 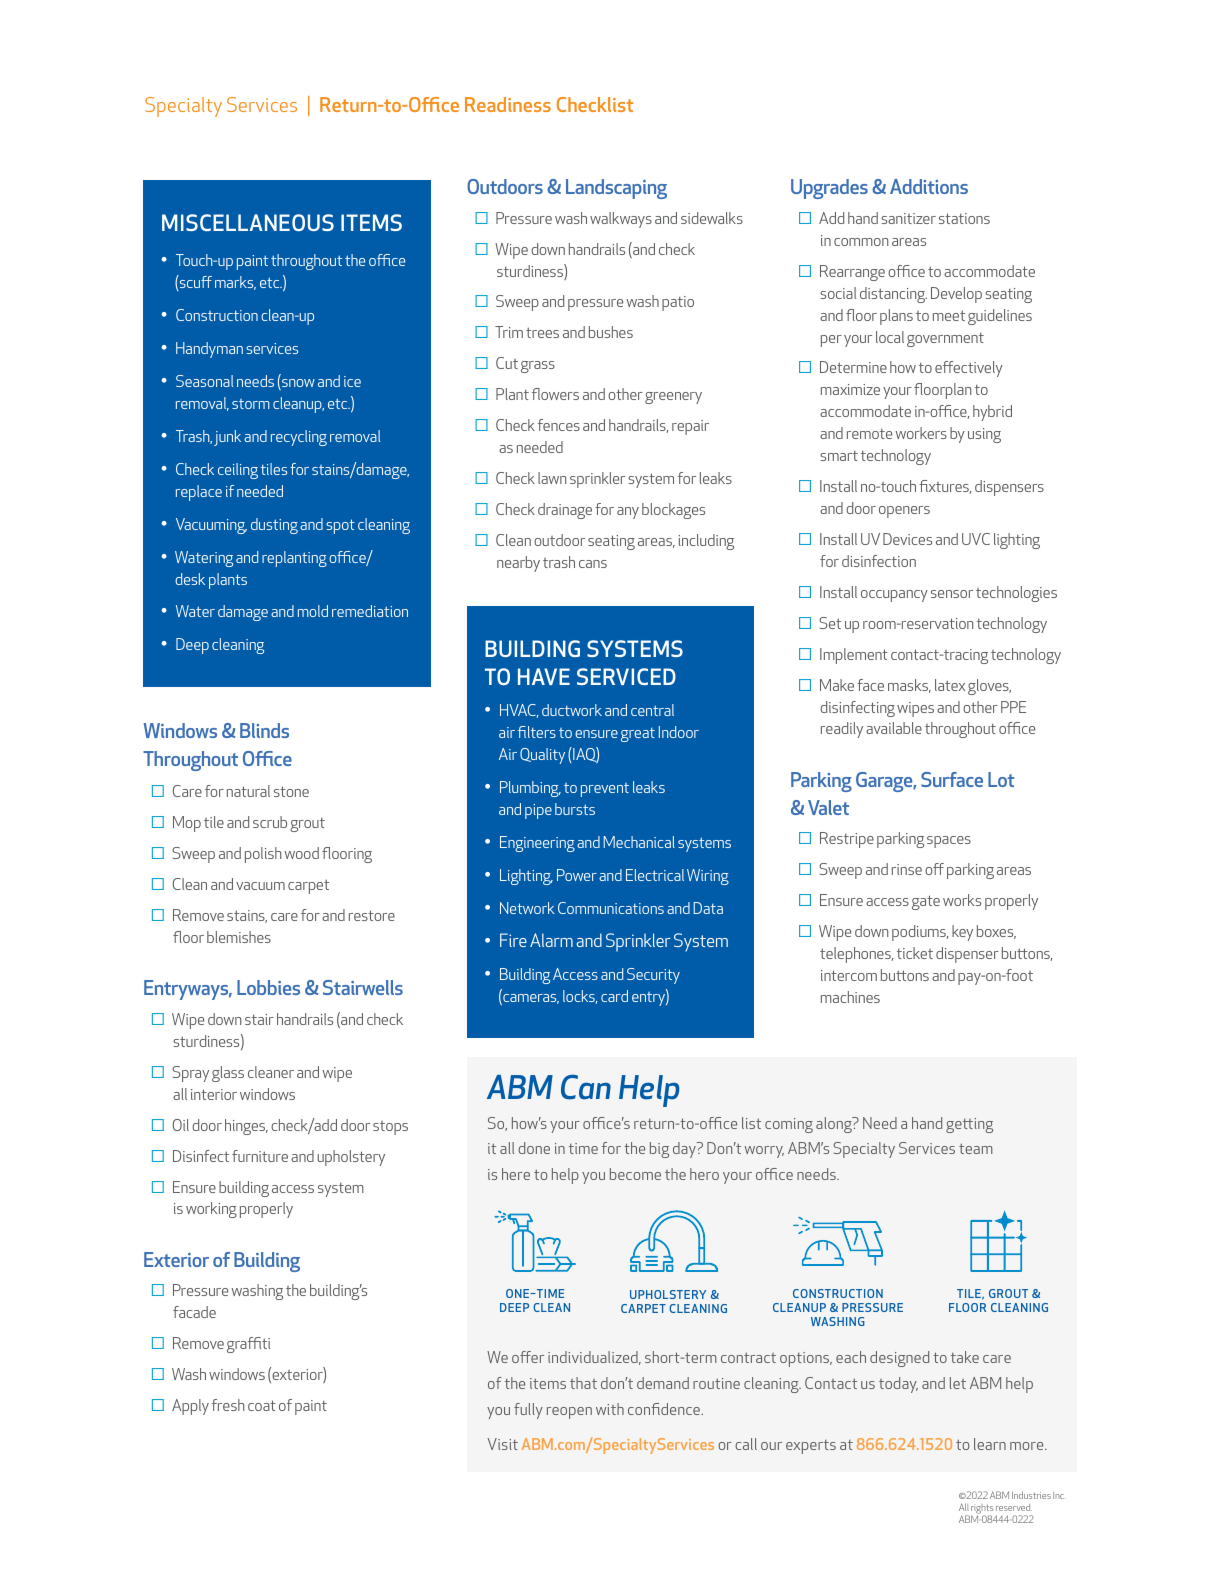 What do you see at coordinates (929, 186) in the screenshot?
I see `Additions` at bounding box center [929, 186].
